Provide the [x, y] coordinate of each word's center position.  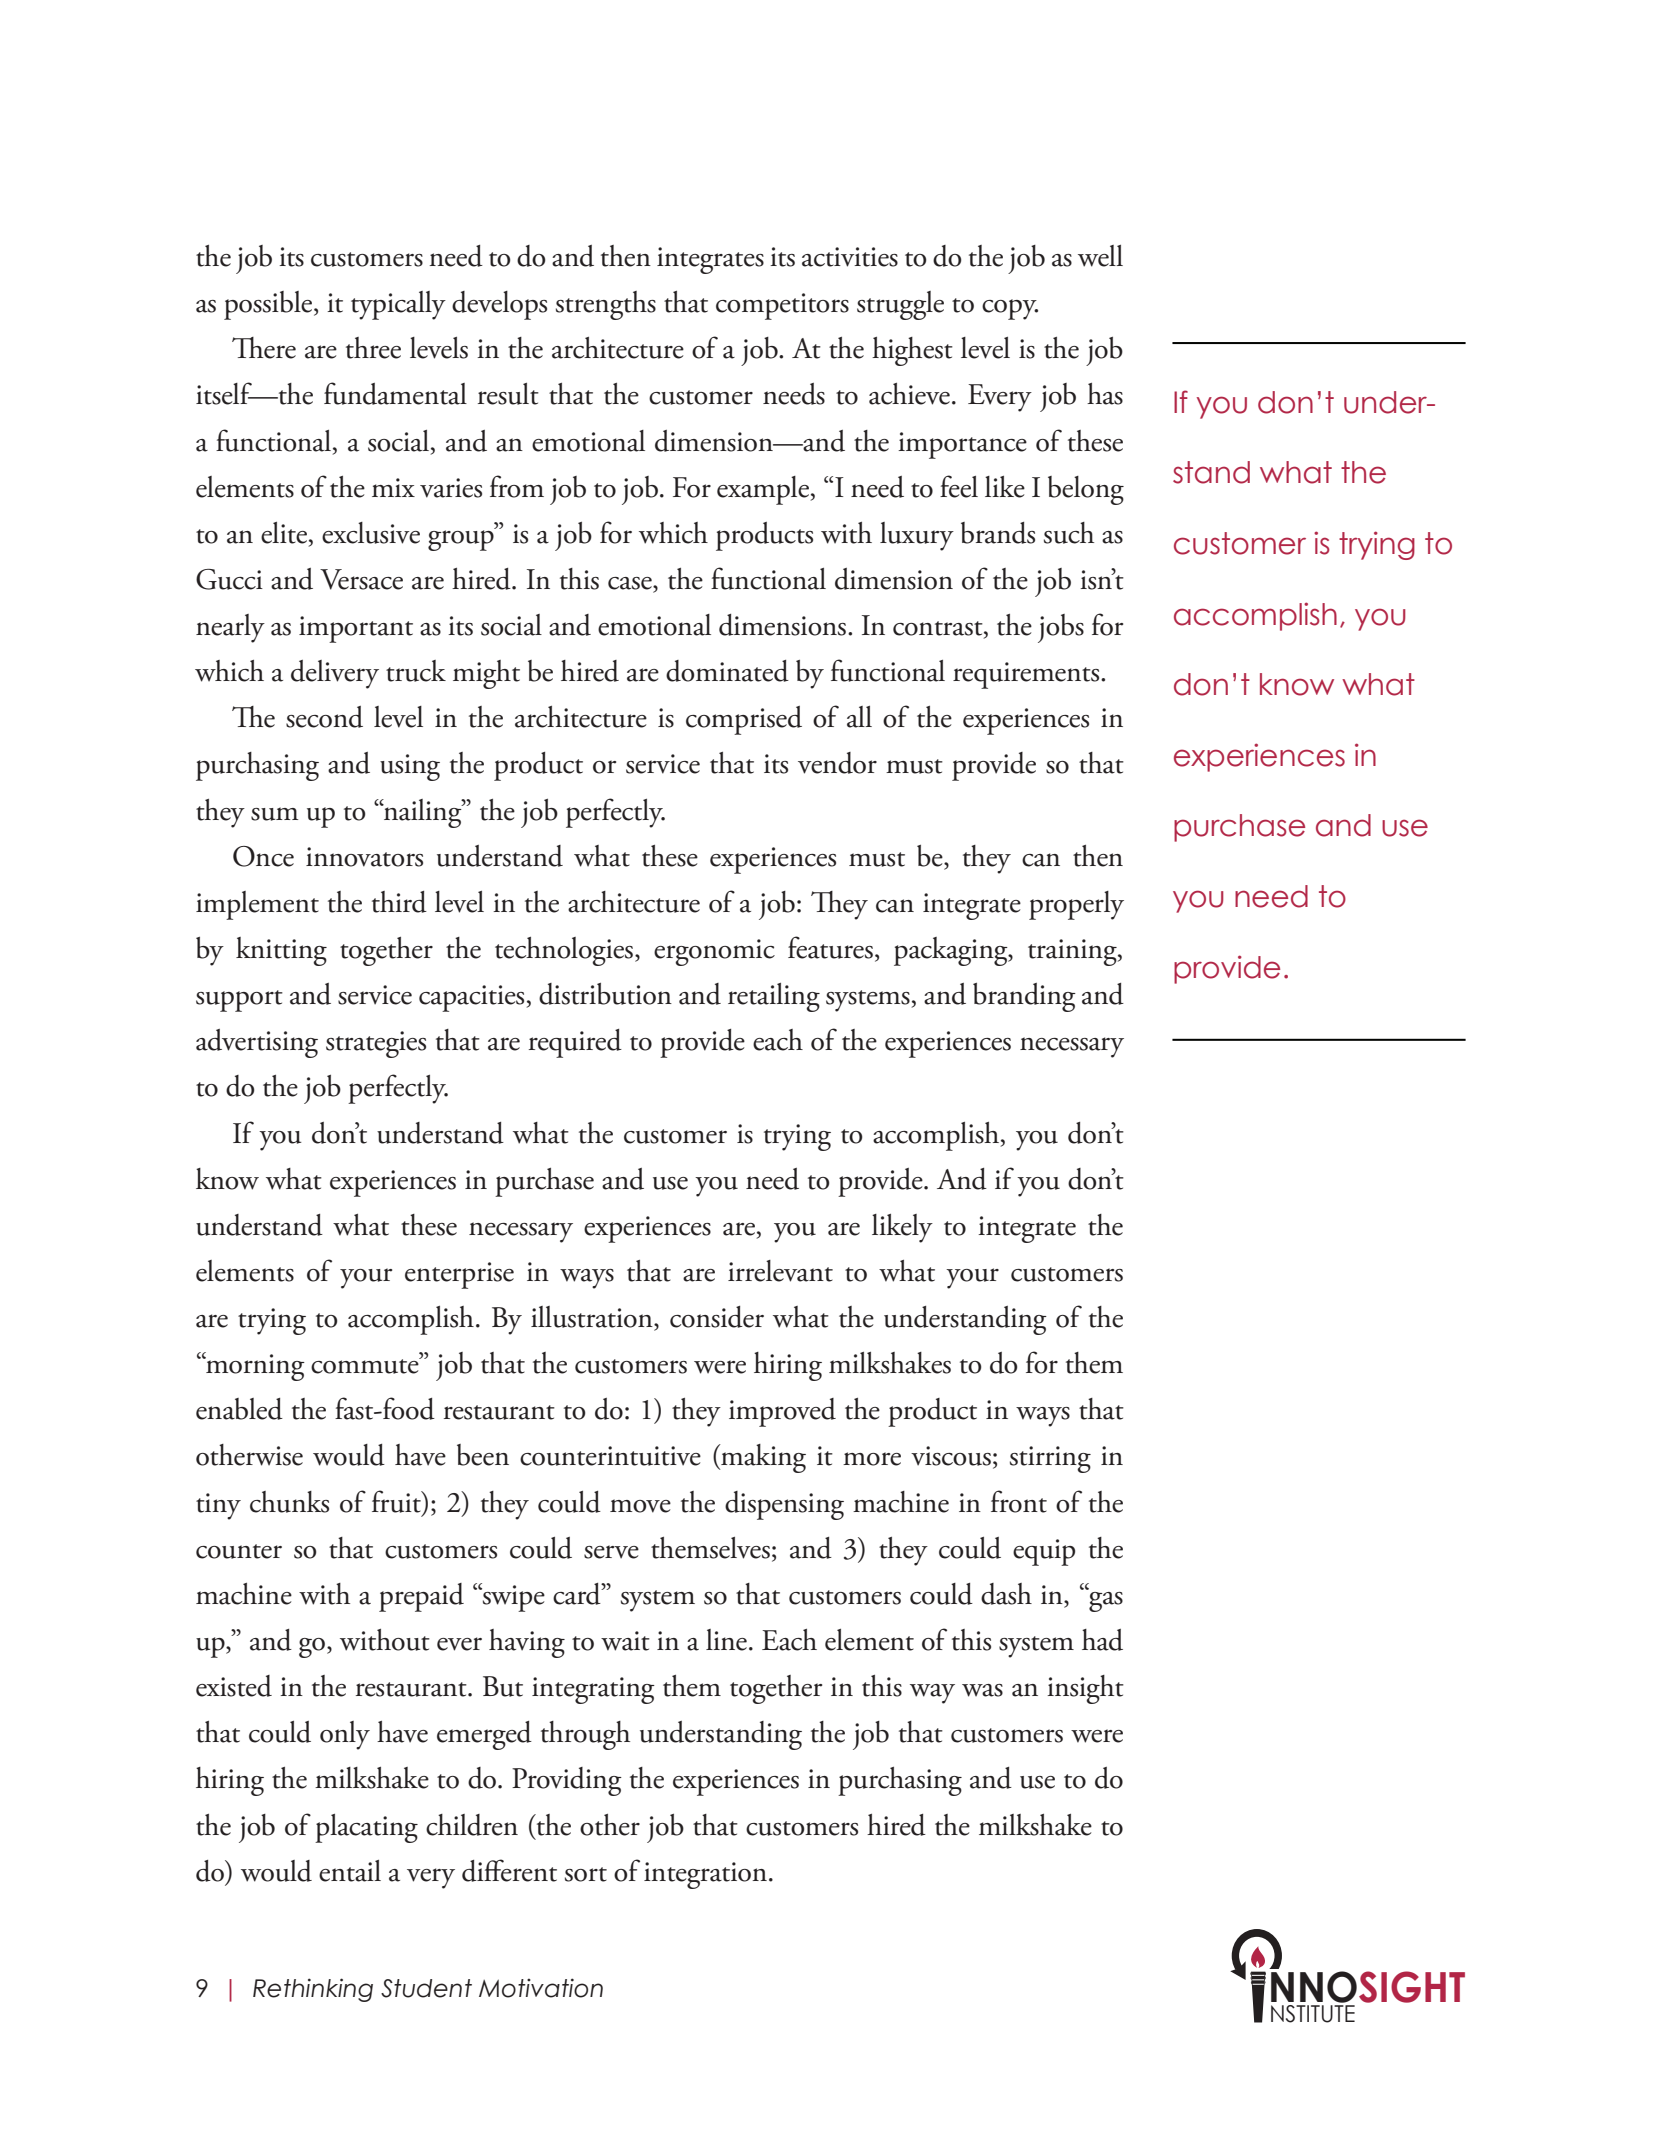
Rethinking [313, 1990]
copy [1010, 309]
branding [1024, 997]
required [575, 1043]
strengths [606, 305]
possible [269, 305]
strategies [376, 1044]
